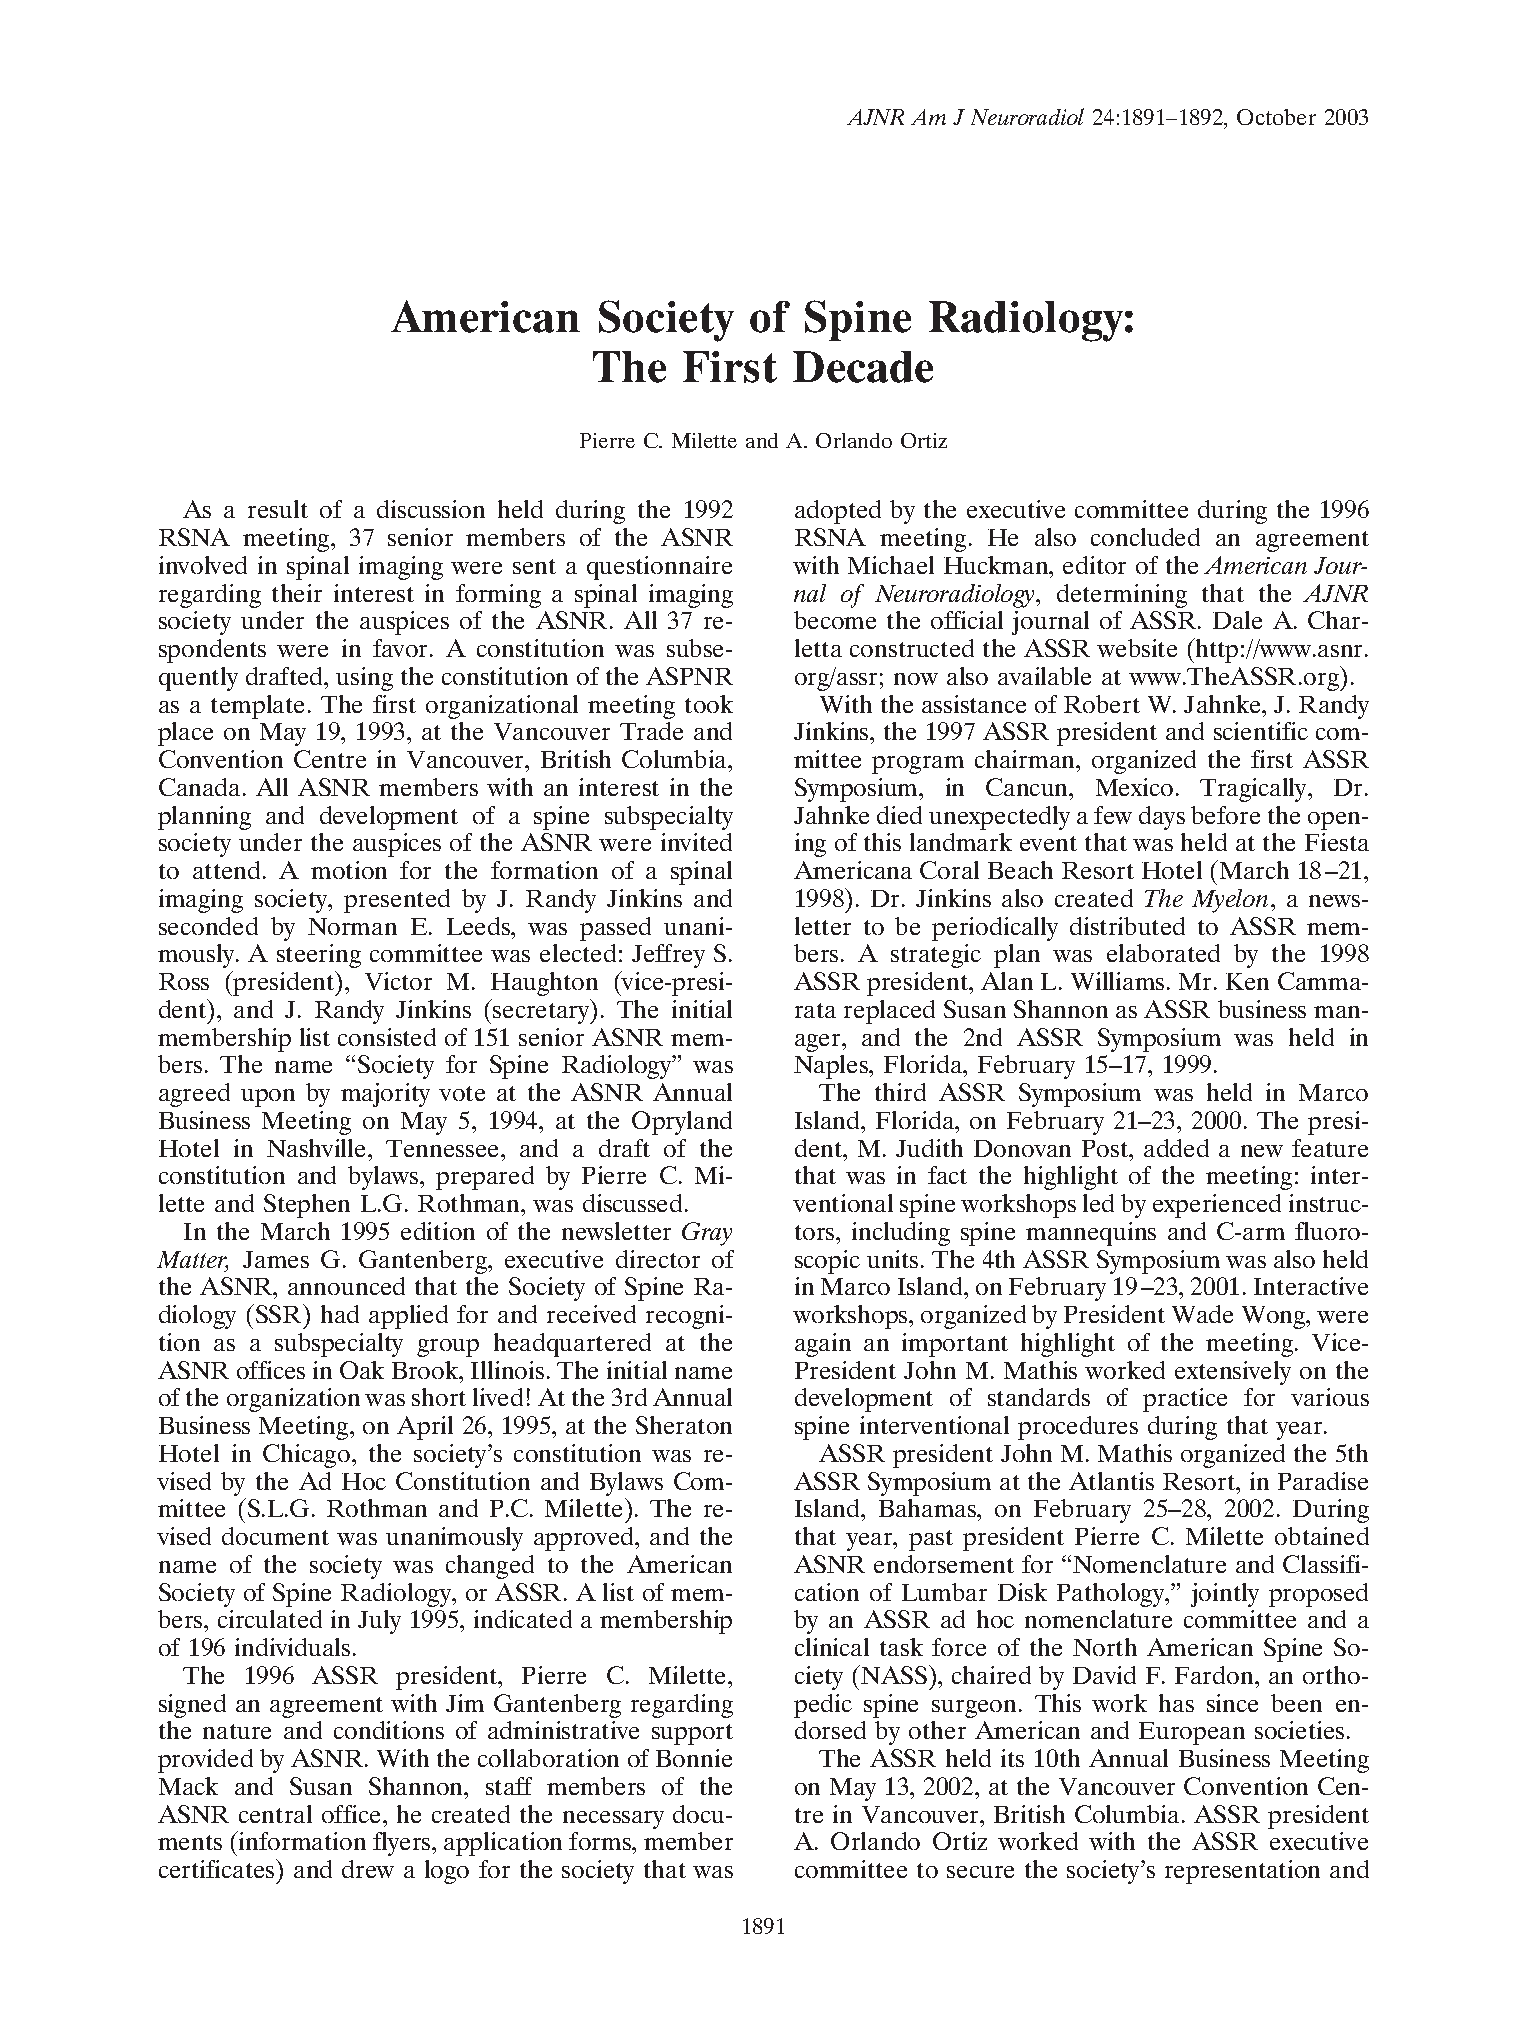  I want to click on Sheraton, so click(684, 1425).
